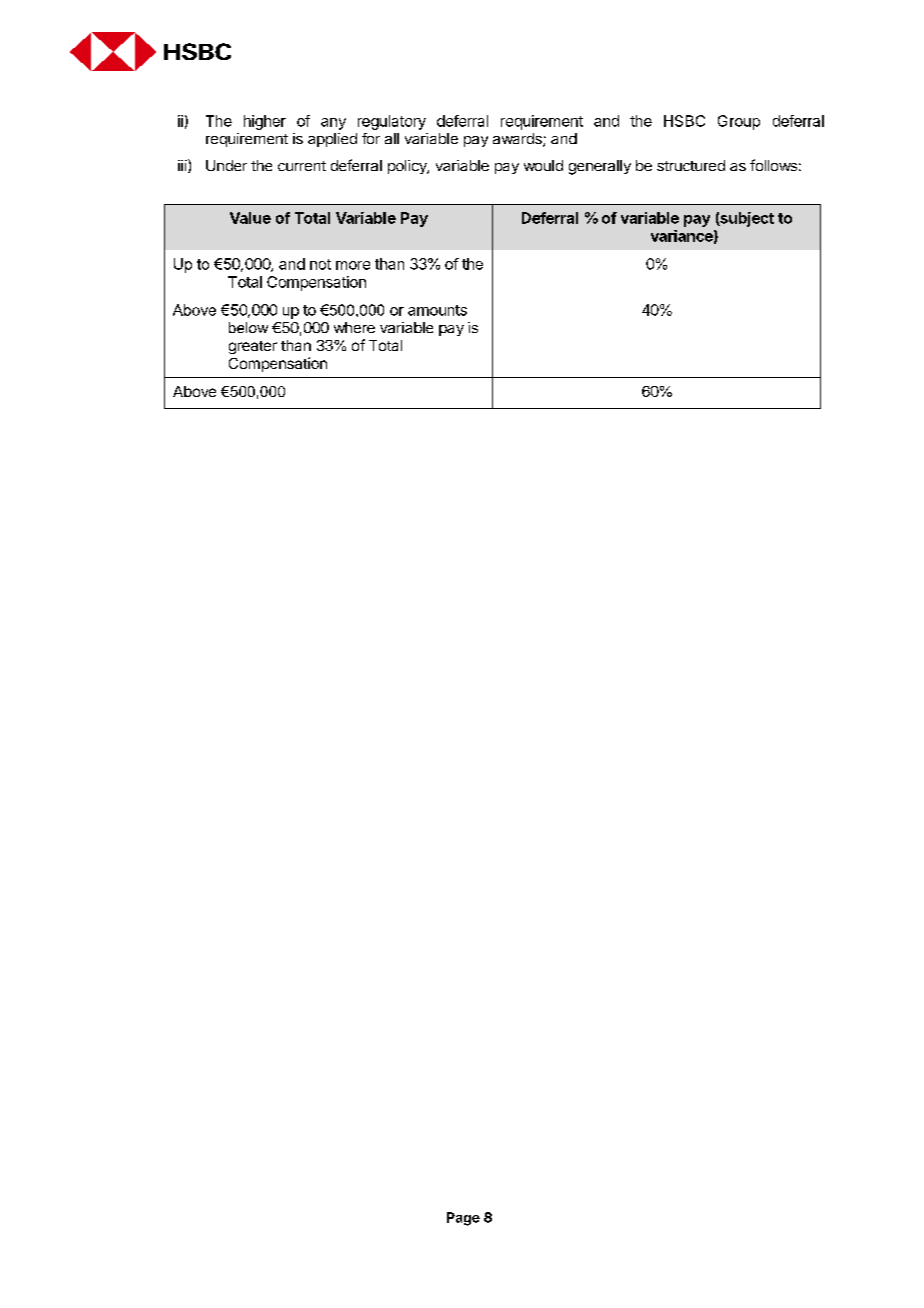 Image resolution: width=924 pixels, height=1308 pixels. What do you see at coordinates (543, 165) in the image?
I see `would` at bounding box center [543, 165].
